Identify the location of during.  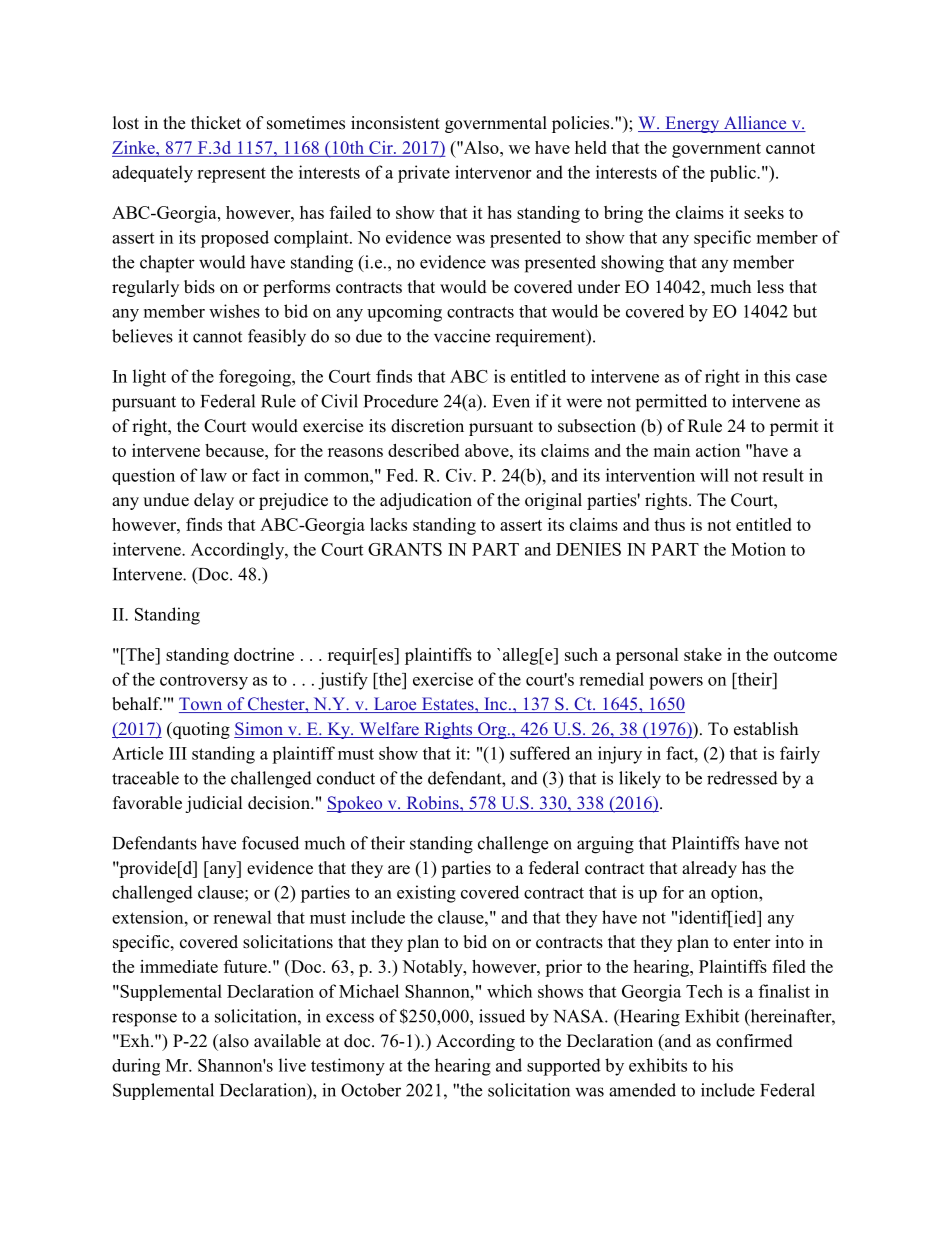
(136, 1067).
